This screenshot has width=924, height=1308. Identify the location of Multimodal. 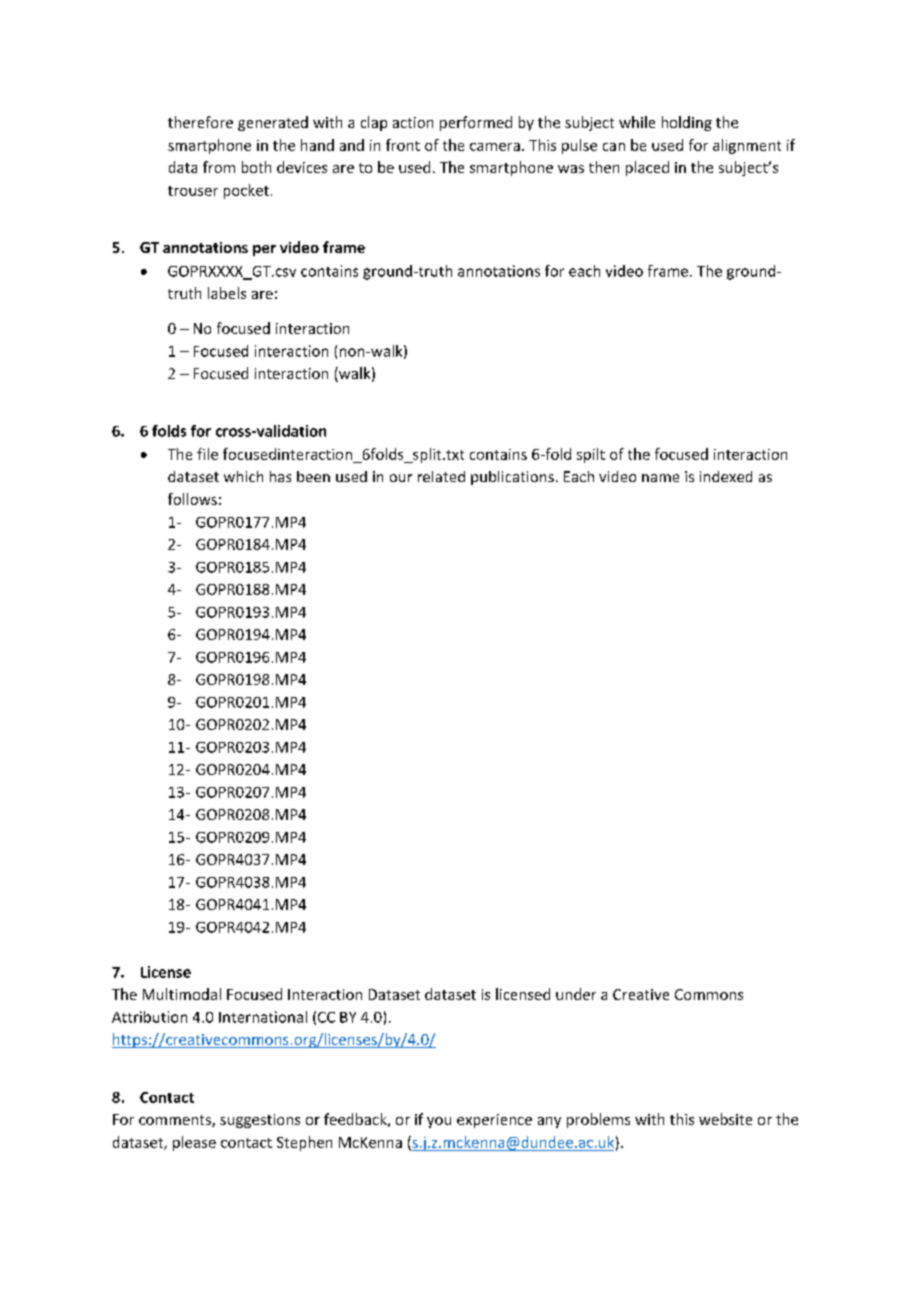
(182, 994).
